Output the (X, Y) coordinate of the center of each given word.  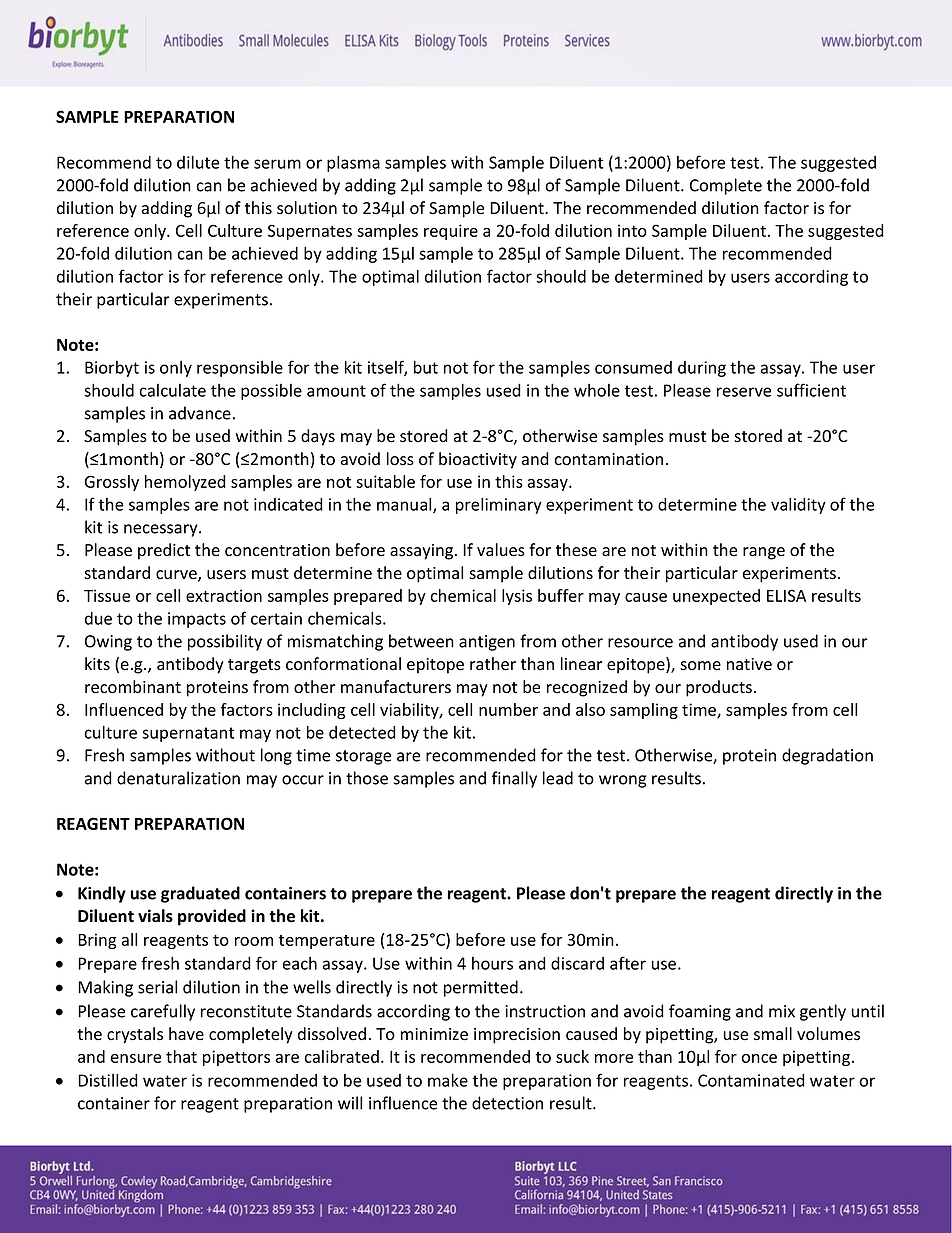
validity (798, 505)
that (181, 1056)
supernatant (188, 734)
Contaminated (751, 1080)
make (448, 1080)
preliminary (499, 505)
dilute (198, 162)
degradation (827, 756)
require (451, 232)
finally (514, 779)
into (632, 230)
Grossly (112, 483)
